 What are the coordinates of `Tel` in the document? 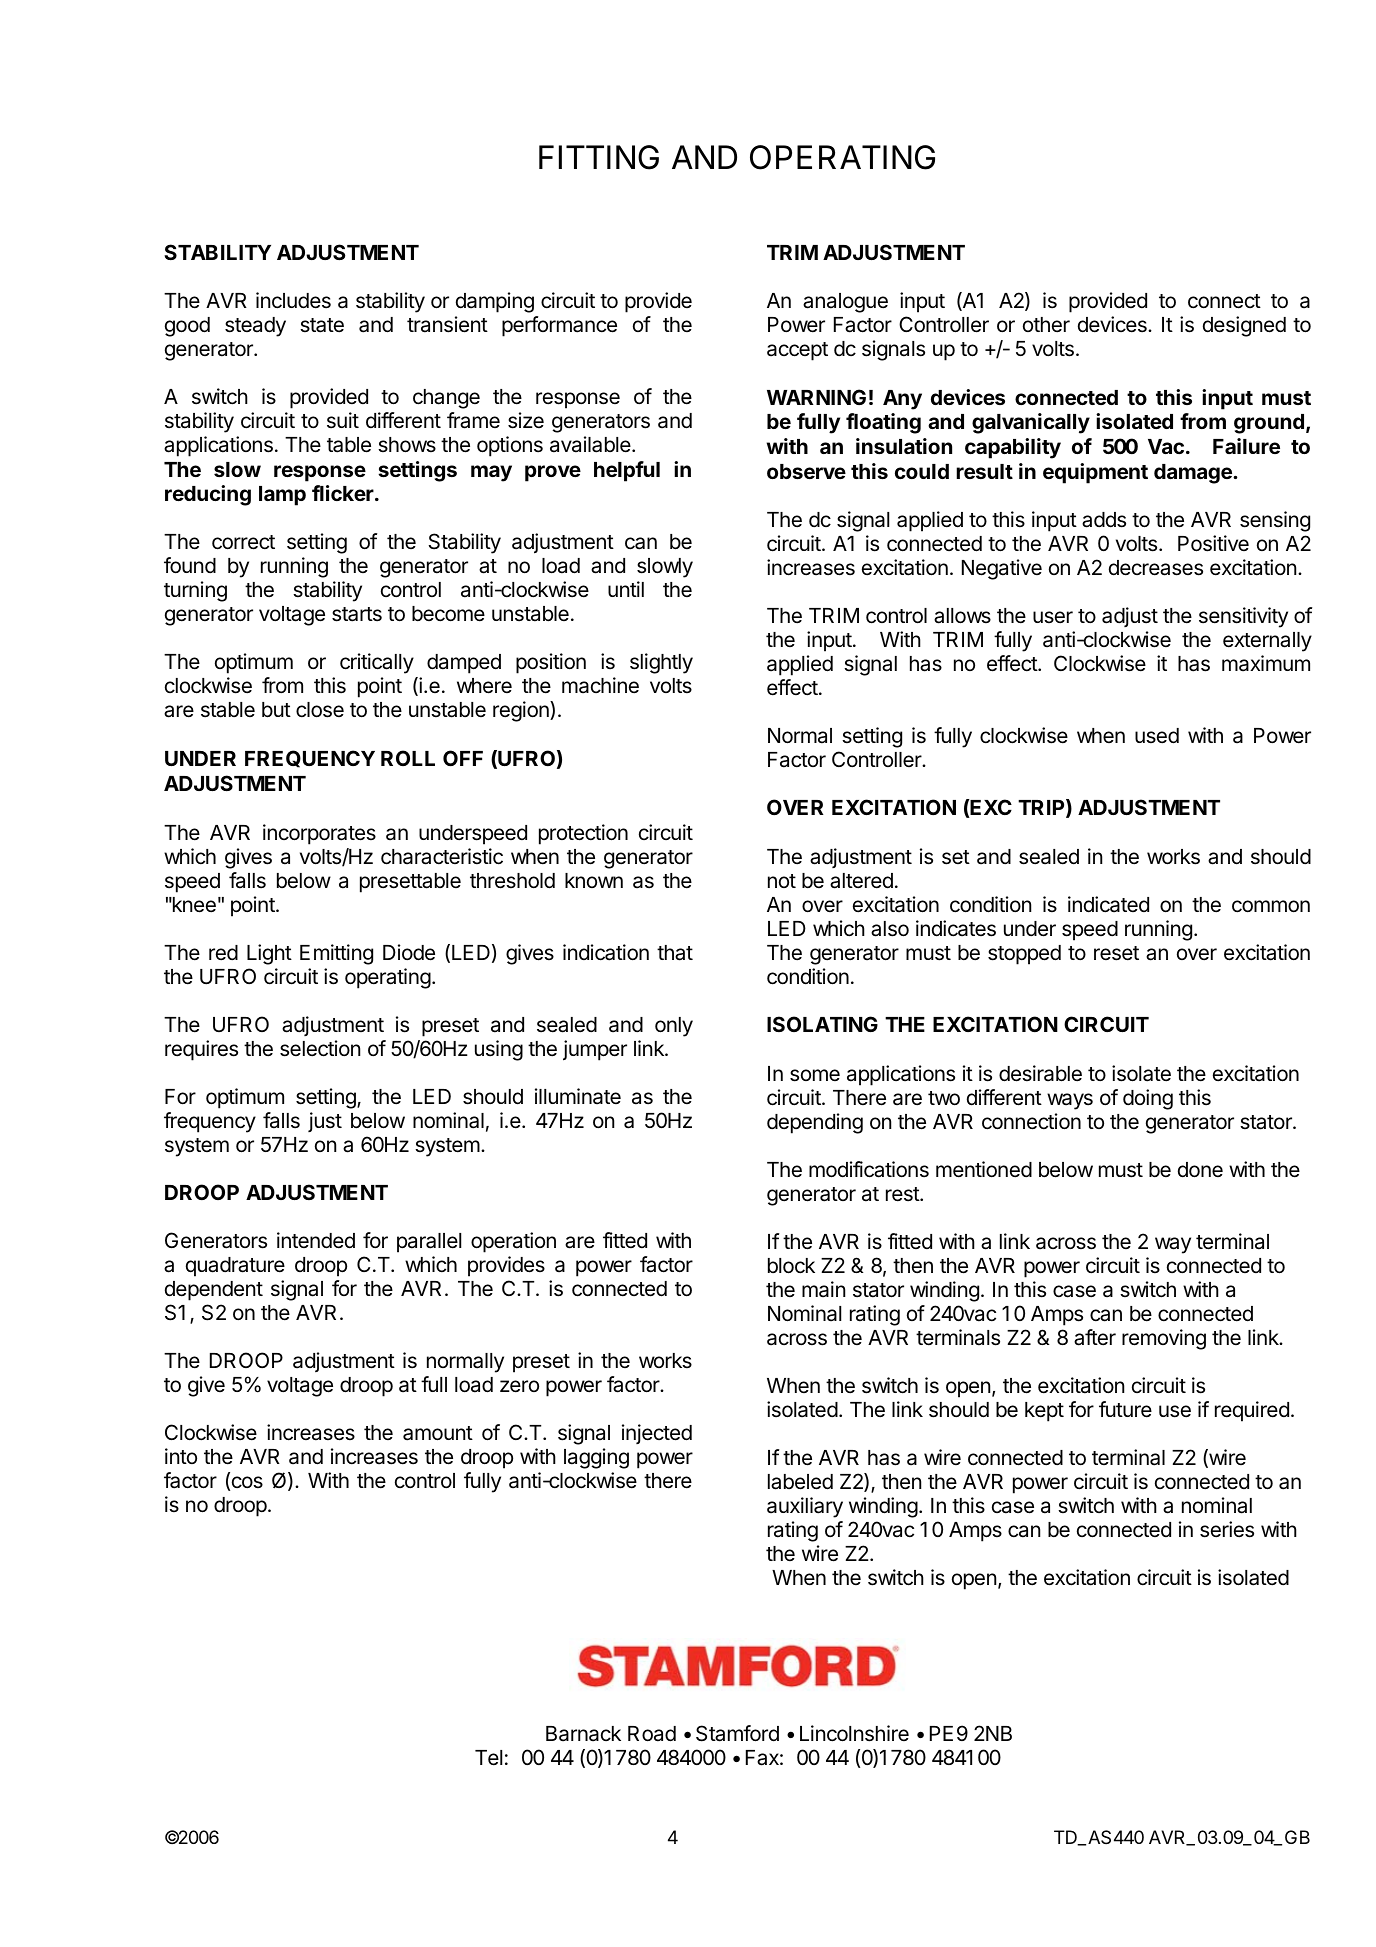 It's located at (488, 1758).
